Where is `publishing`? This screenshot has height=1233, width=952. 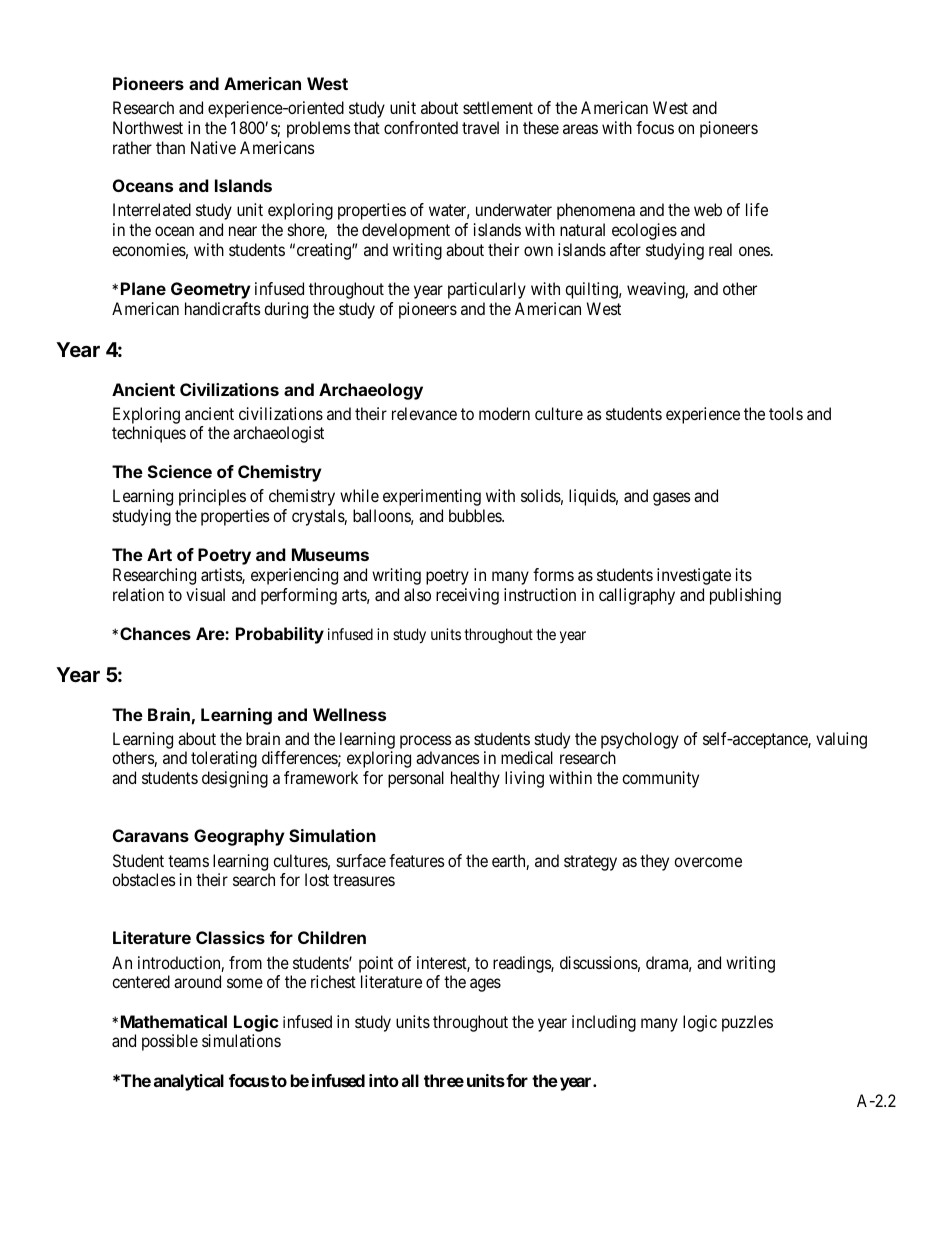
publishing is located at coordinates (745, 596).
